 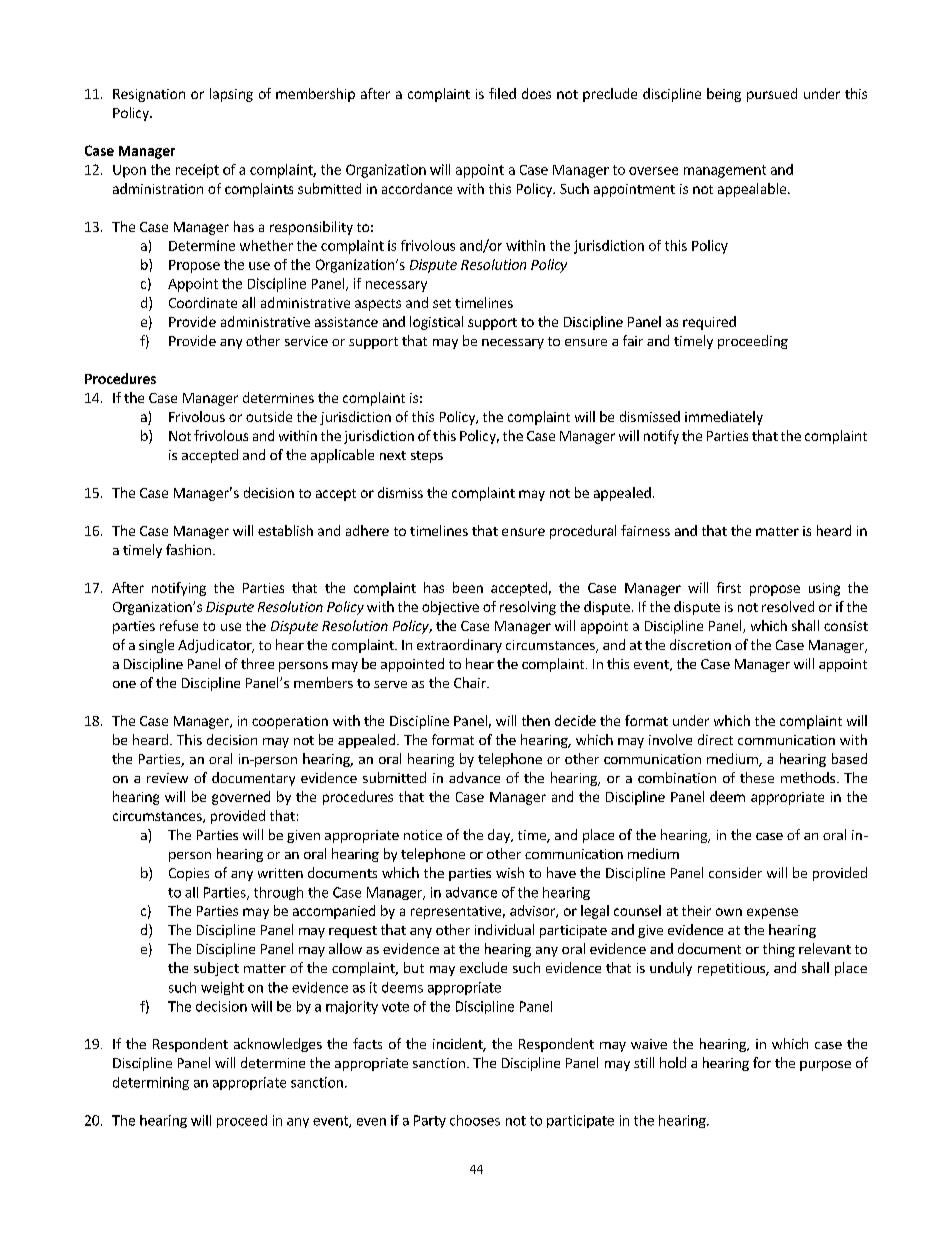 What do you see at coordinates (772, 95) in the screenshot?
I see `pursued` at bounding box center [772, 95].
